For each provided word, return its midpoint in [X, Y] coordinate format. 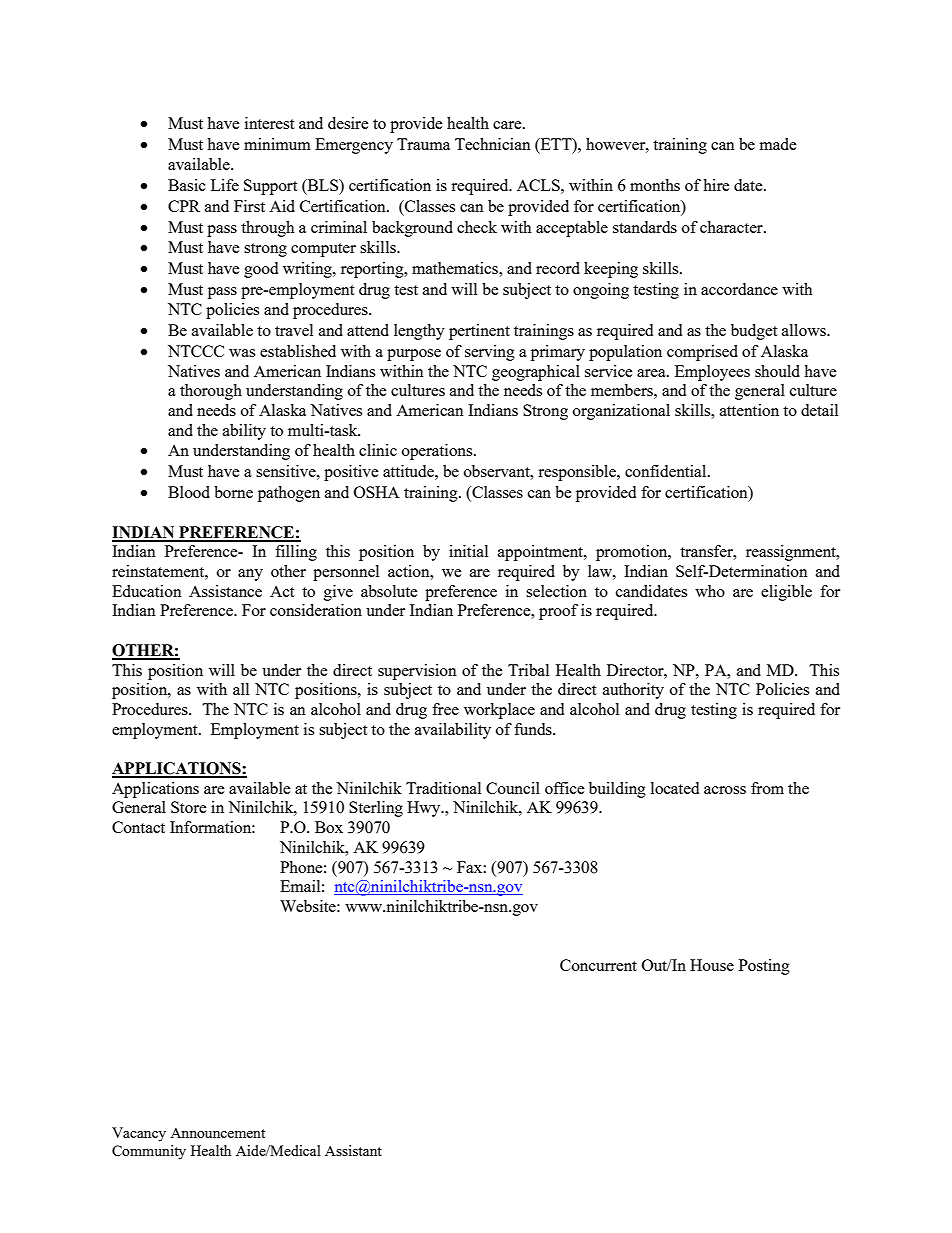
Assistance [225, 591]
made [778, 144]
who [710, 591]
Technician [493, 144]
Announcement [217, 1133]
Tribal [528, 670]
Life [225, 185]
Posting [764, 967]
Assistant [353, 1150]
